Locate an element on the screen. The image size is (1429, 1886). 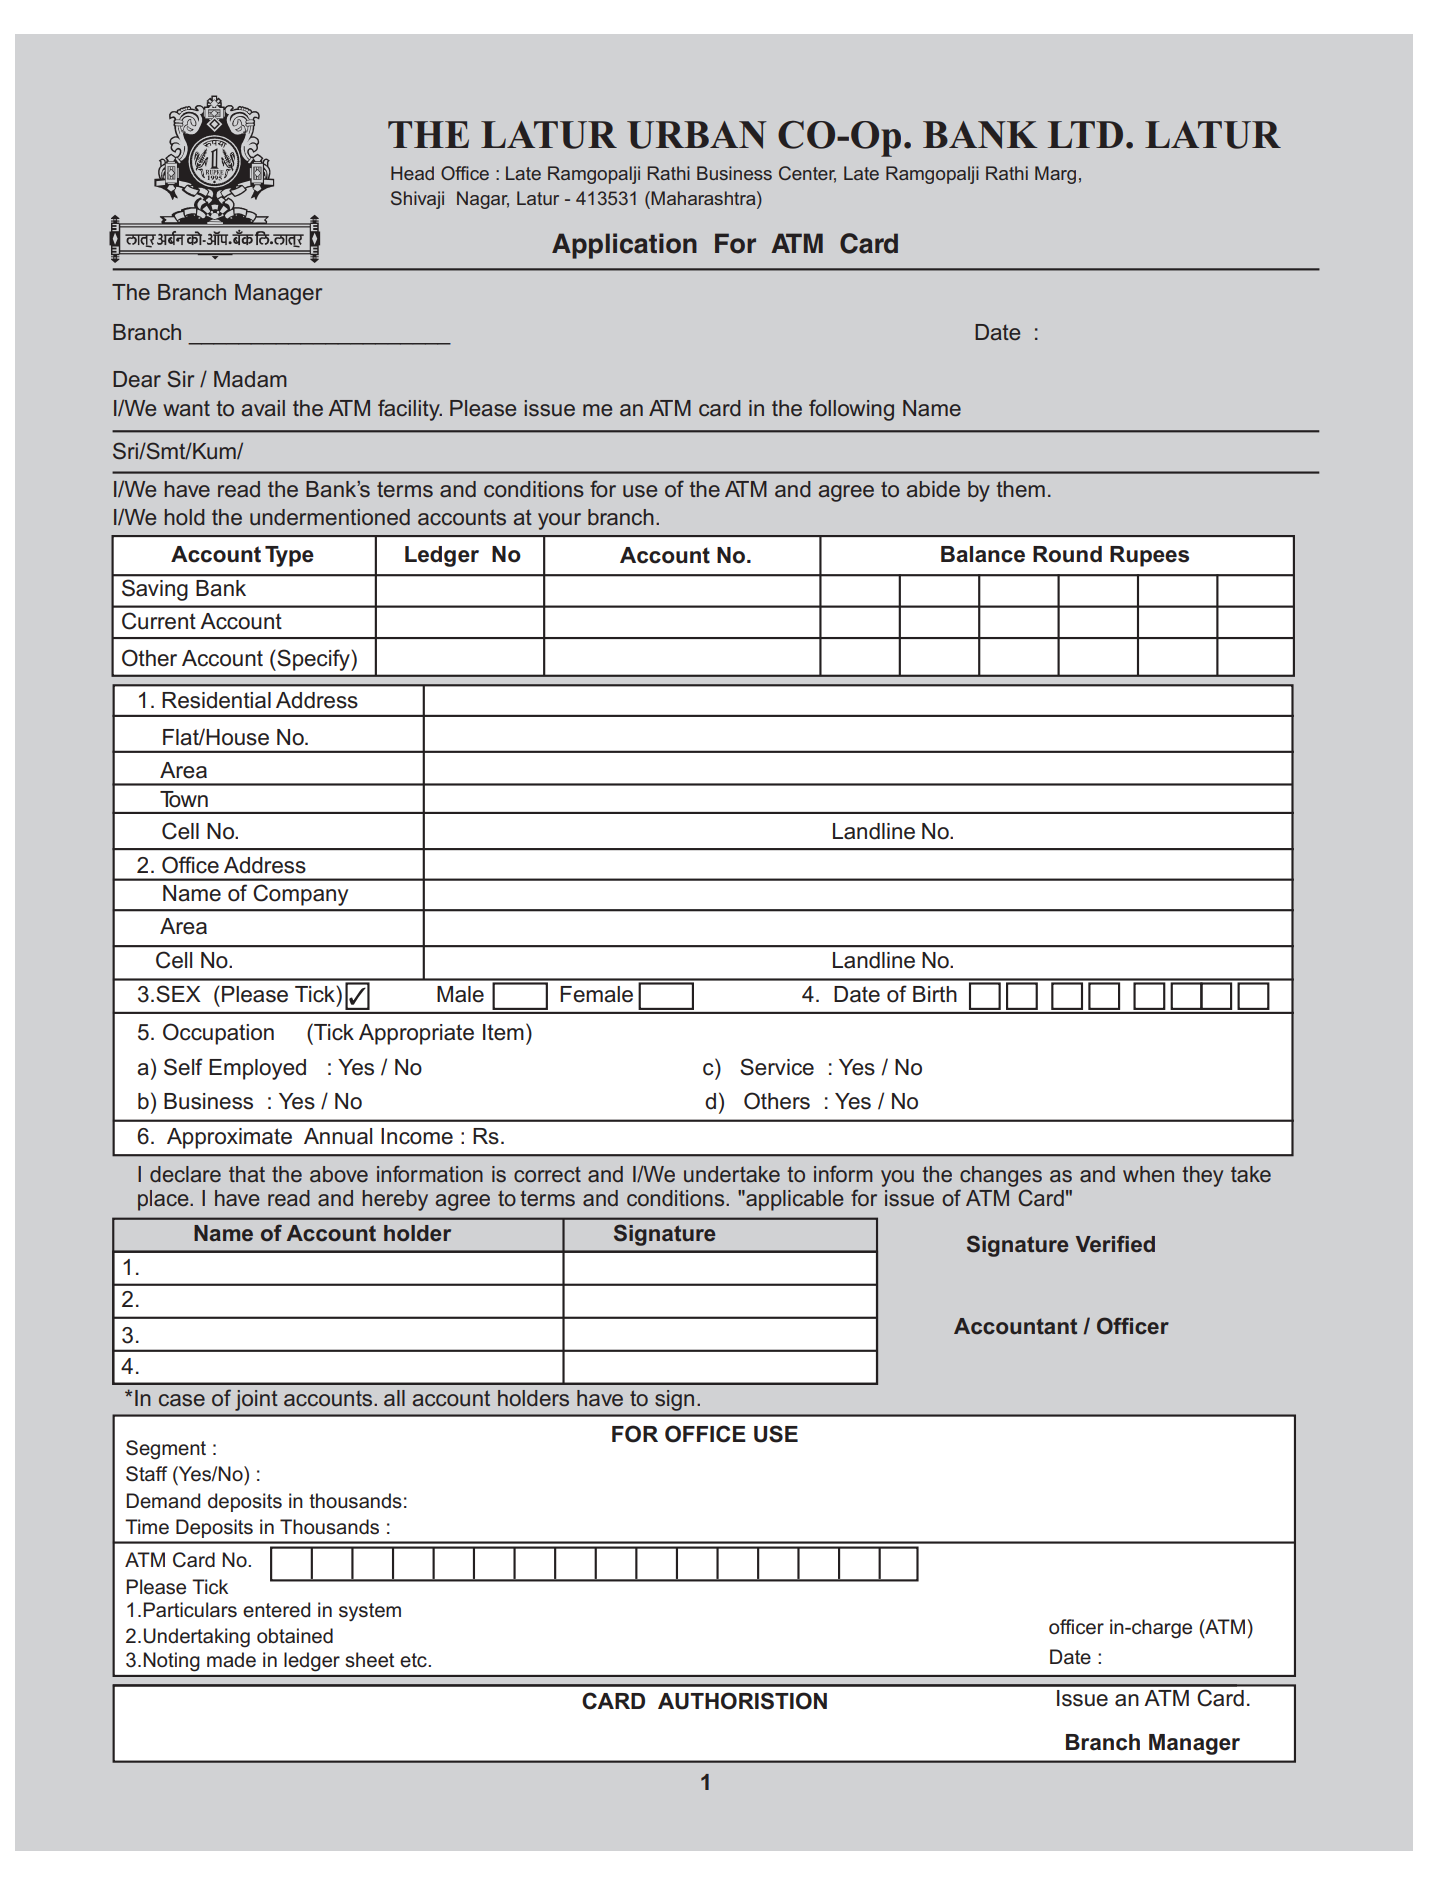
Round is located at coordinates (1067, 554).
